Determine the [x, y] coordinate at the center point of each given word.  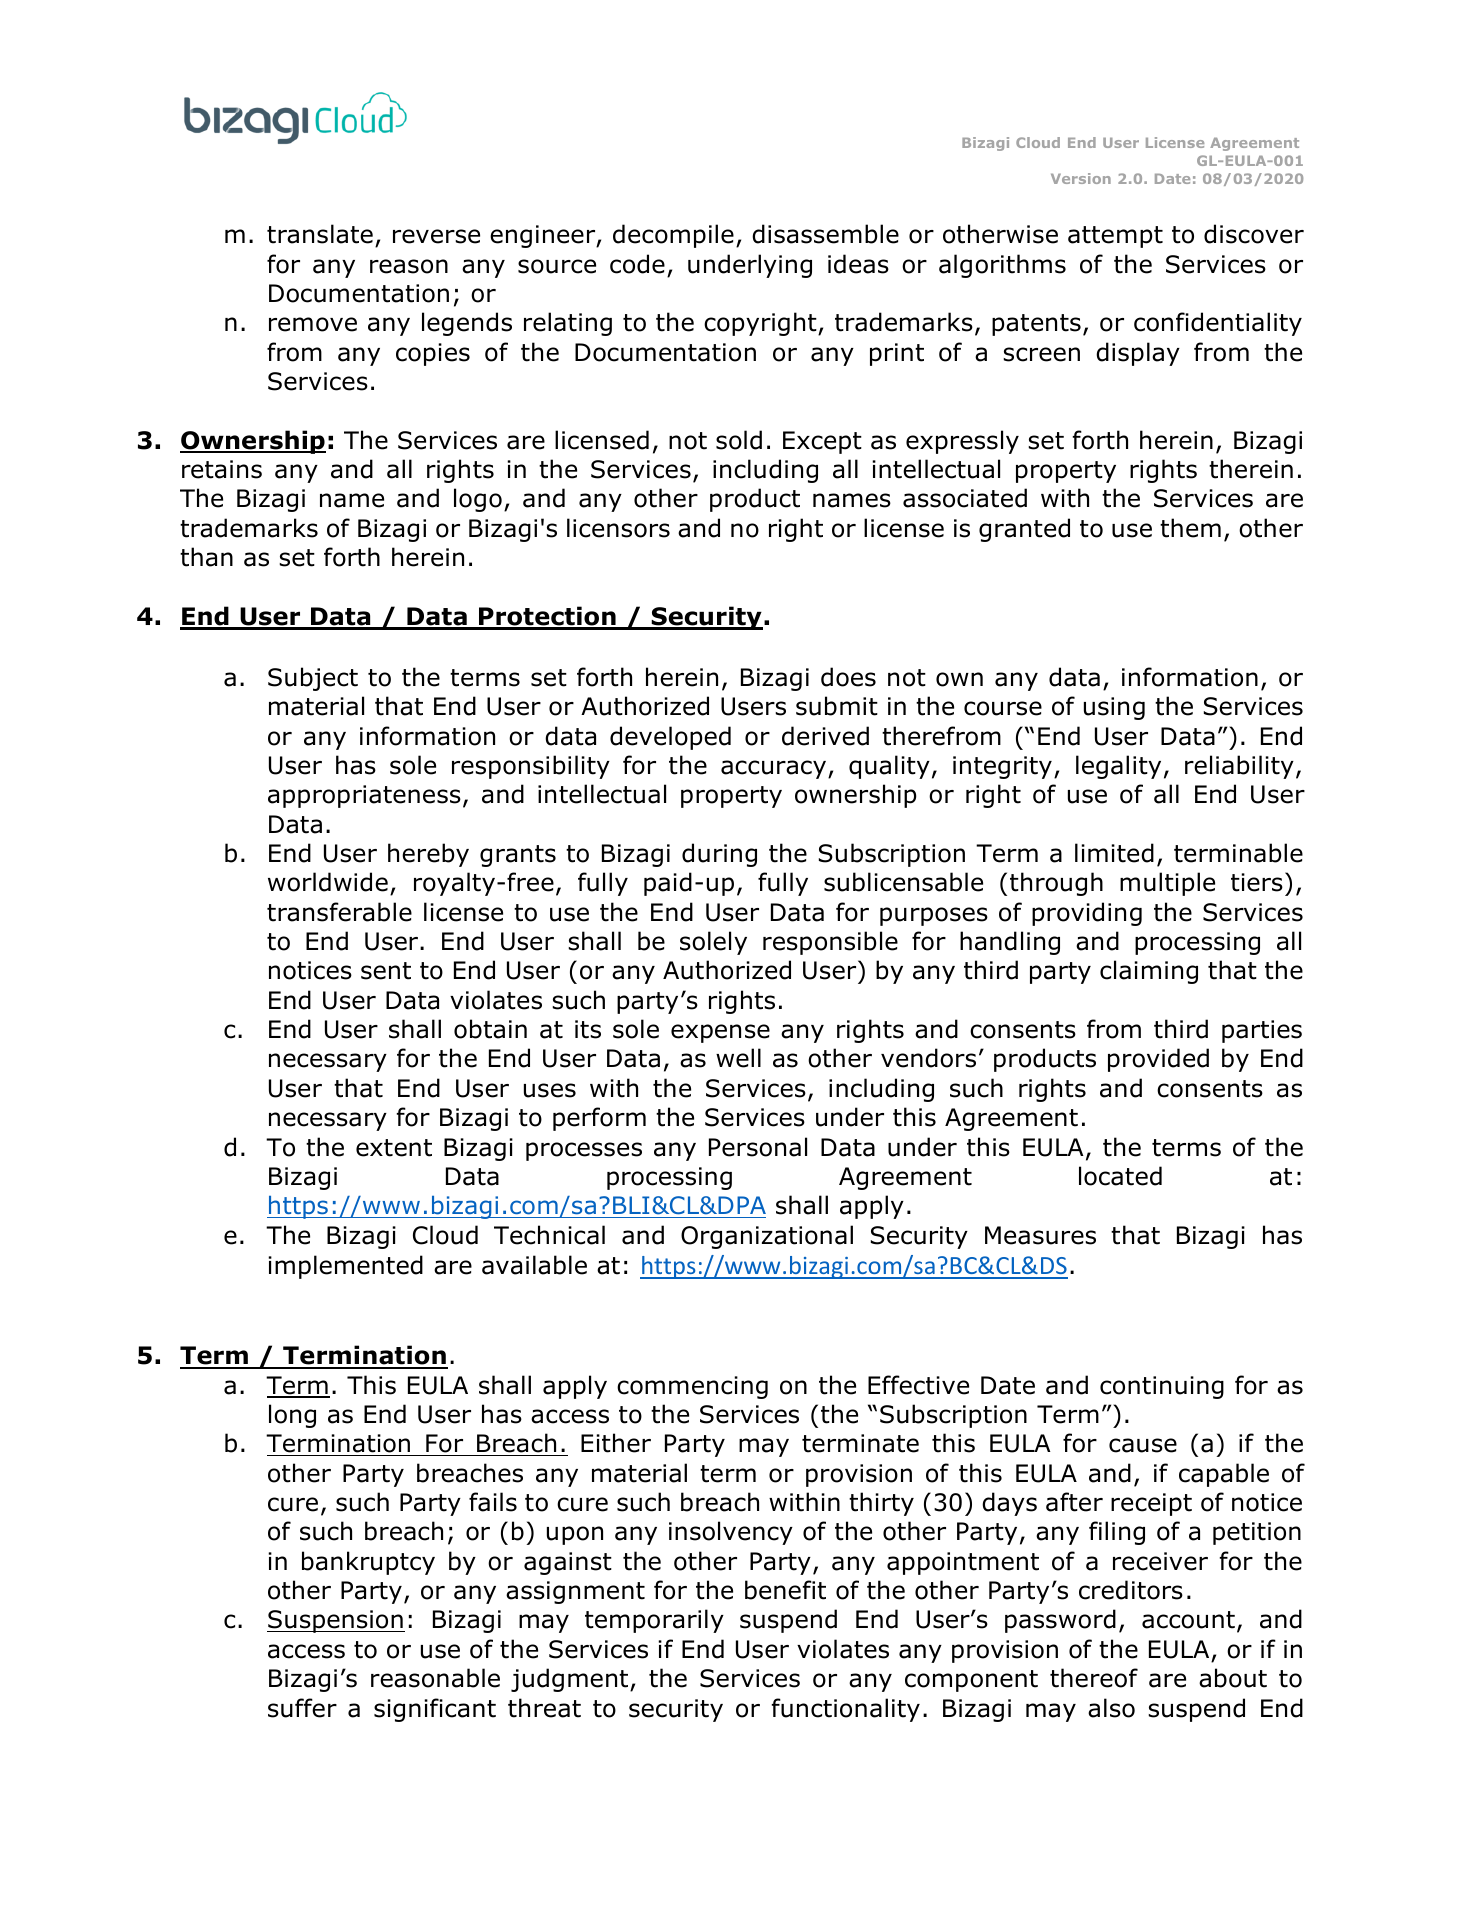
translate [320, 234]
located [1120, 1176]
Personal [758, 1147]
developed [670, 738]
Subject [313, 679]
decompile [673, 236]
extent [394, 1148]
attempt [1115, 237]
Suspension [336, 1621]
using [1114, 708]
